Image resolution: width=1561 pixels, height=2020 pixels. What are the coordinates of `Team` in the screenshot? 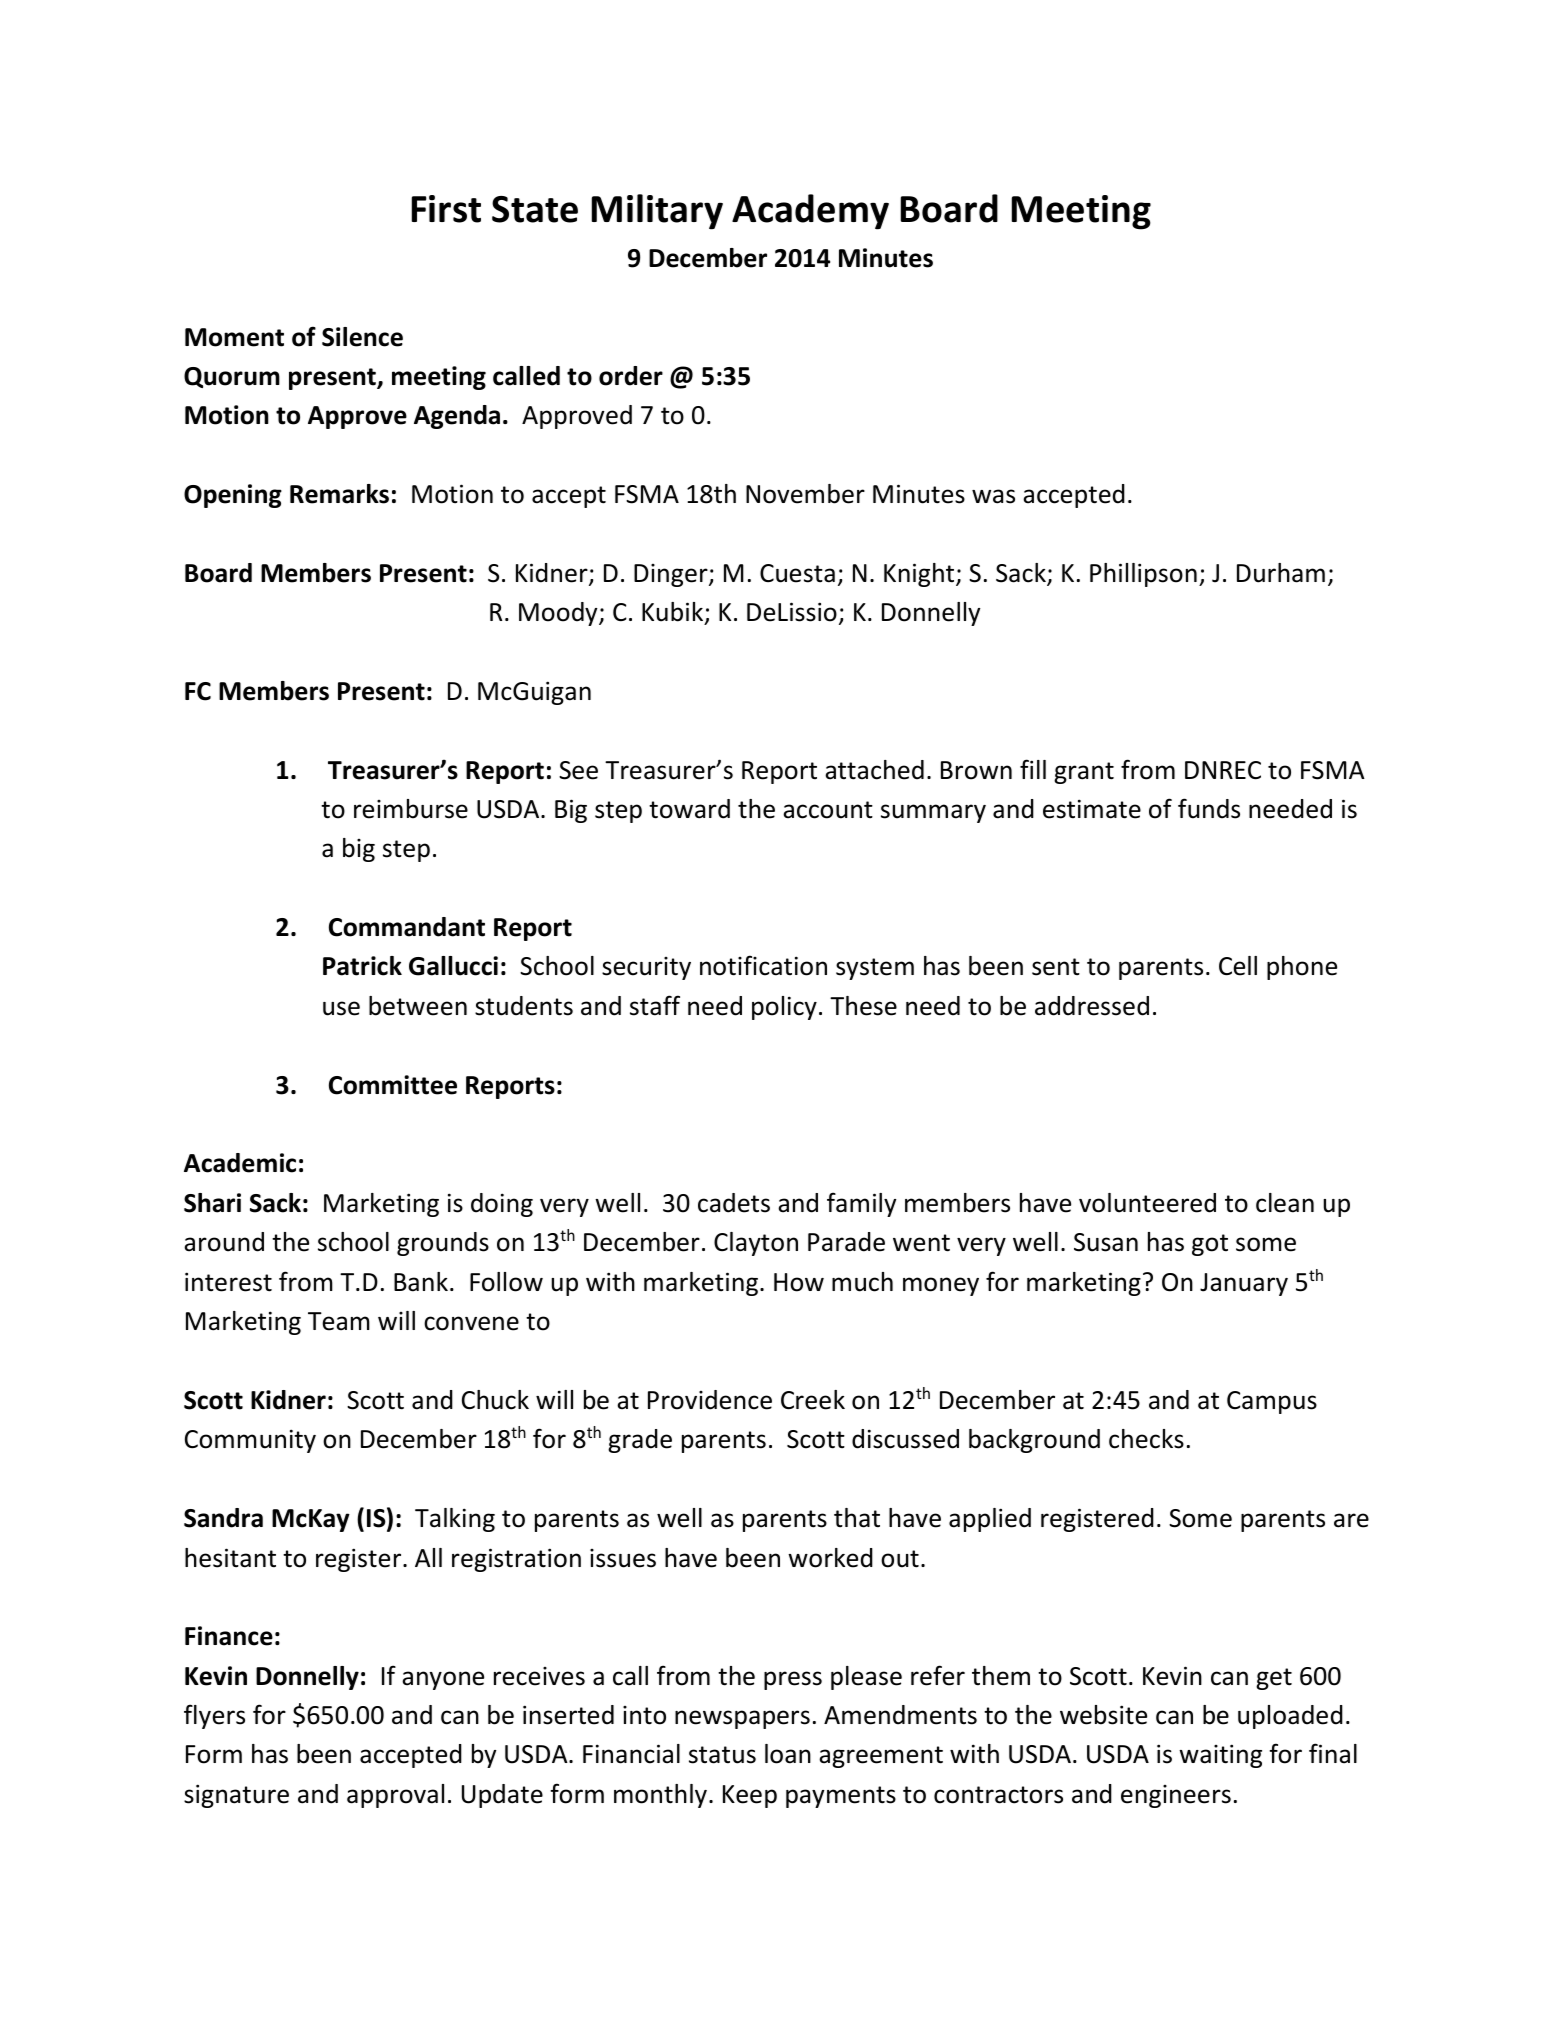 It's located at (339, 1321).
